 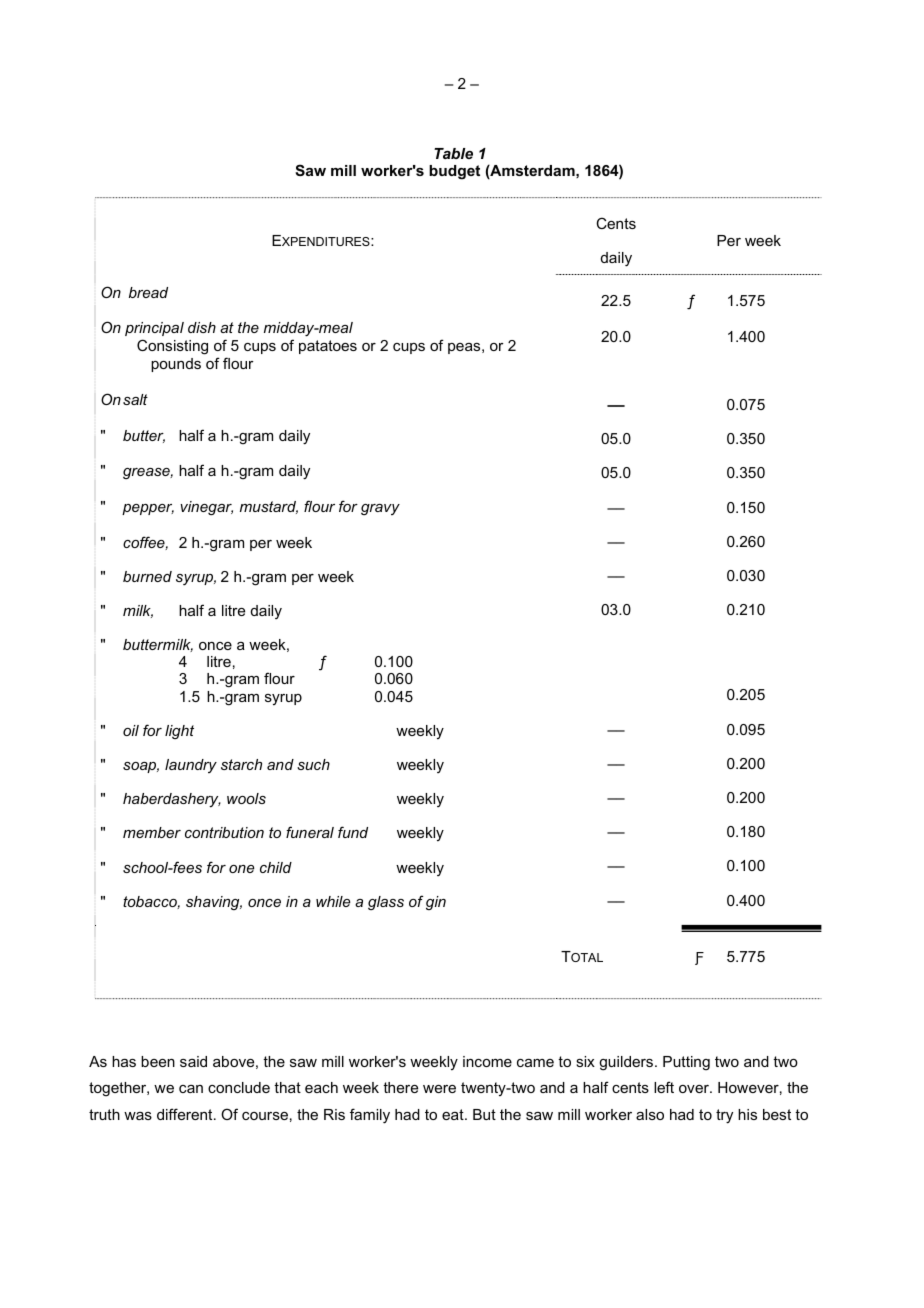 I want to click on vinegar, so click(x=206, y=508).
